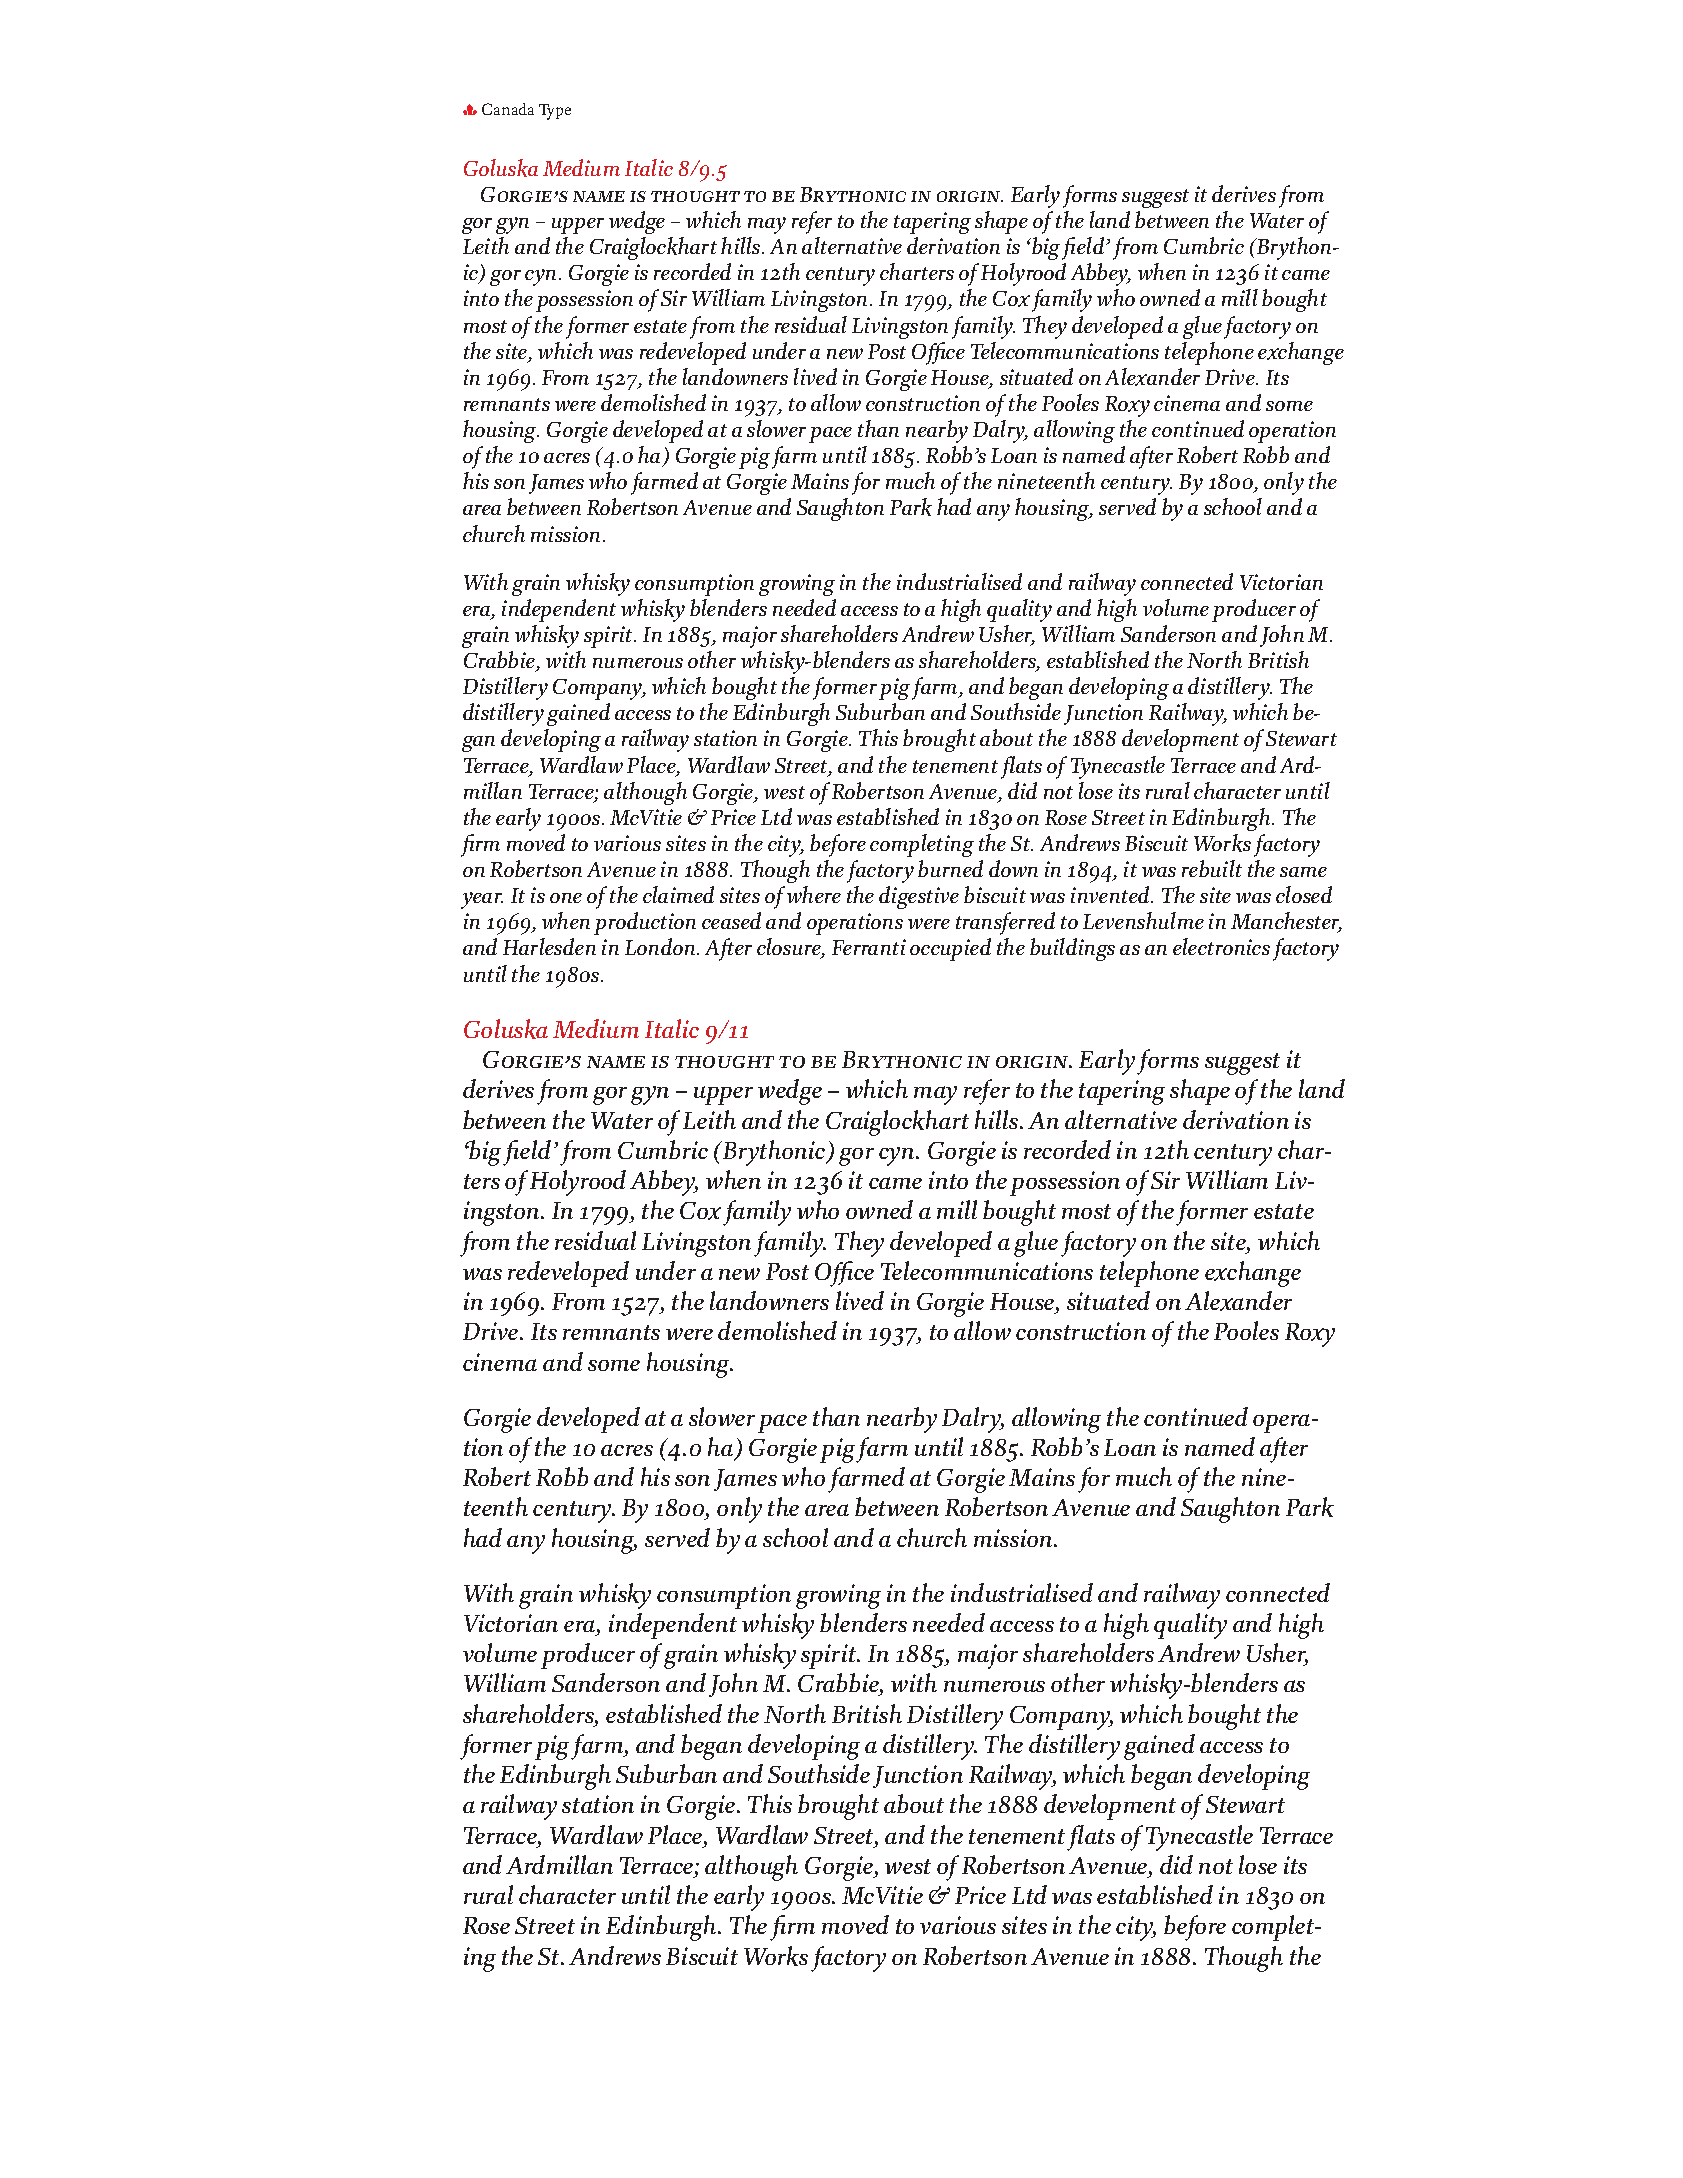  Describe the element at coordinates (661, 946) in the screenshot. I see `London` at that location.
